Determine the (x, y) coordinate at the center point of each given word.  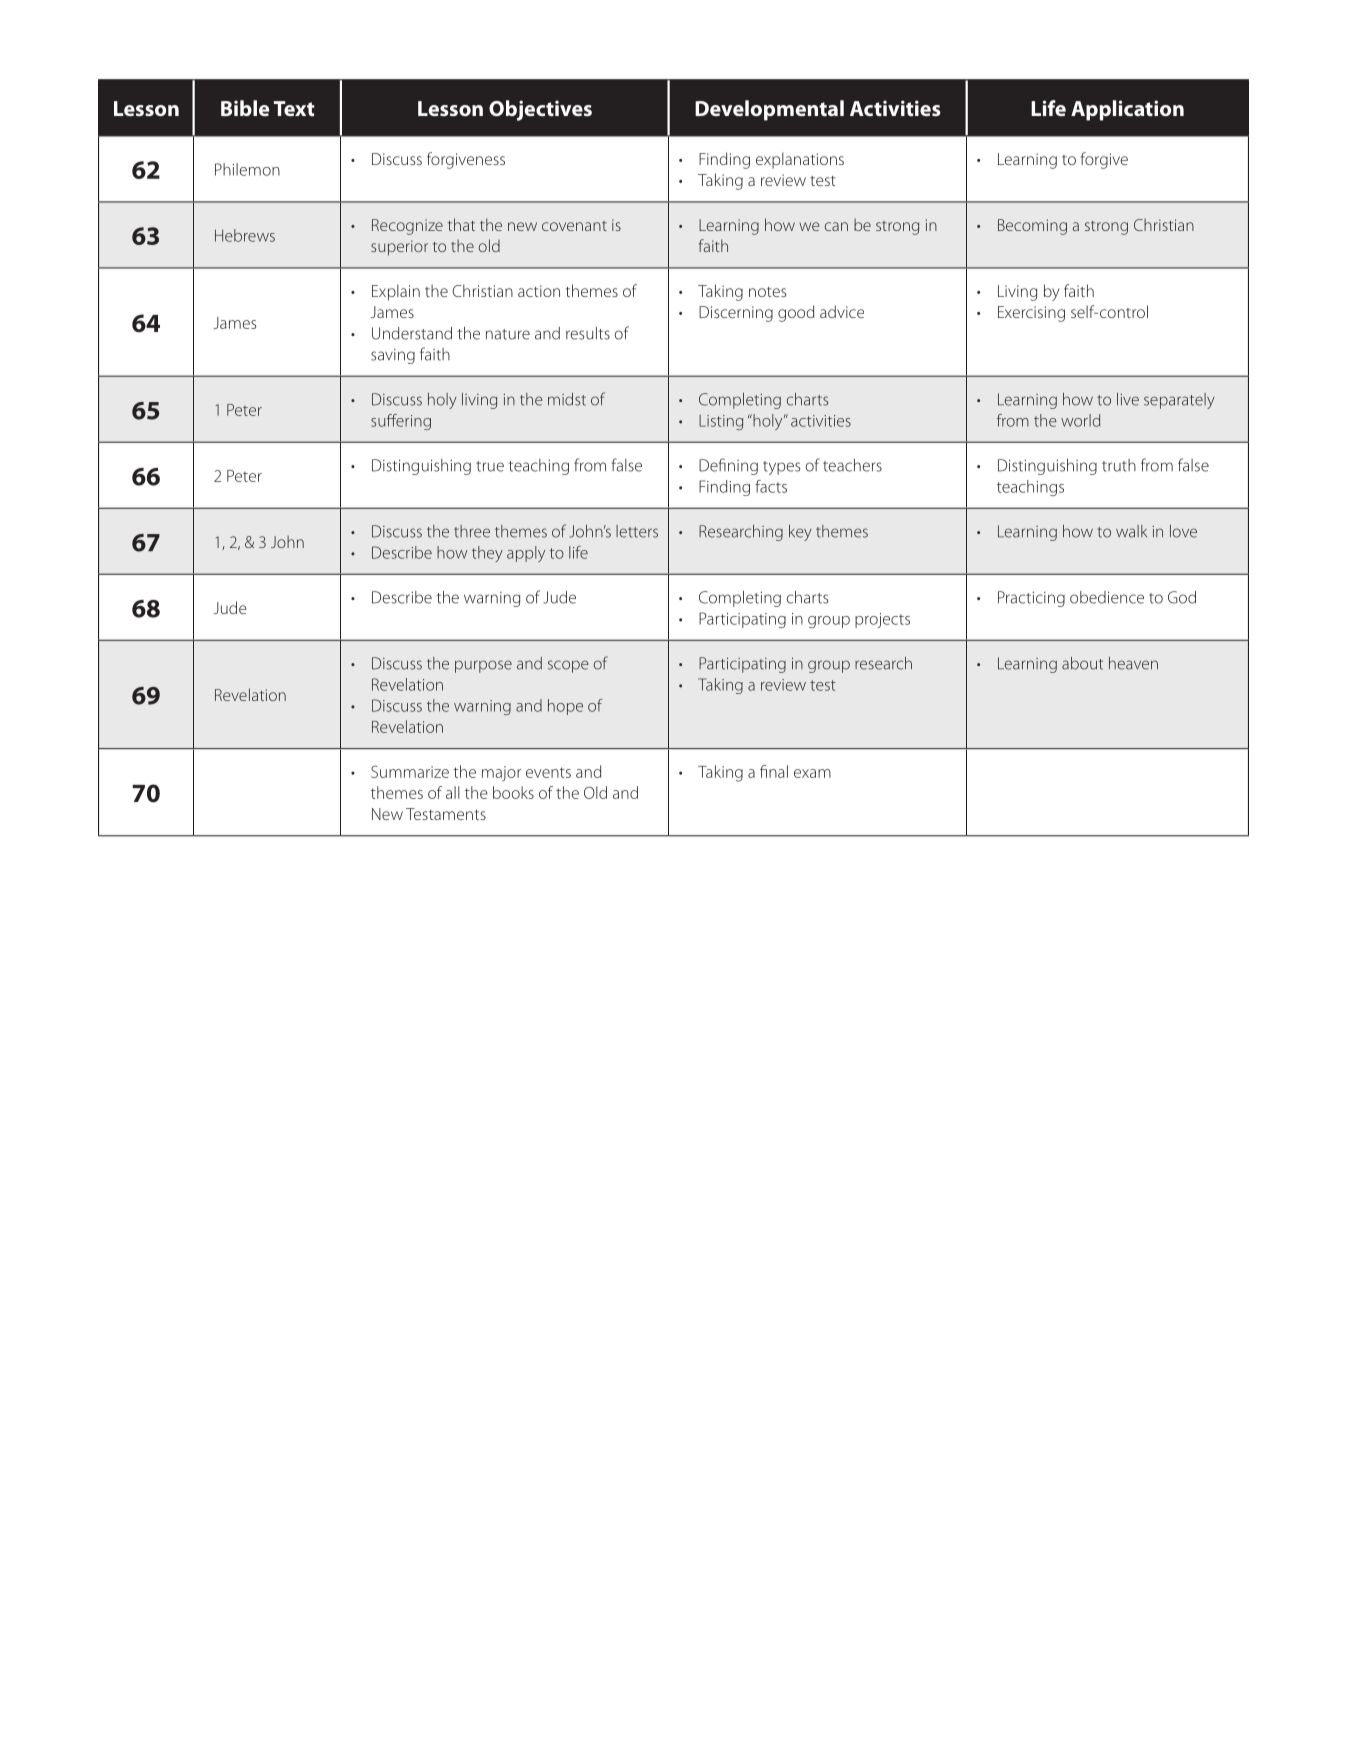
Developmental (769, 110)
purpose (483, 666)
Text (294, 108)
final (774, 771)
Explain (396, 292)
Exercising (1031, 314)
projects (882, 620)
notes (768, 292)
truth (1119, 465)
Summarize (410, 771)
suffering (401, 422)
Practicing (1031, 599)
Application (1127, 110)
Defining (728, 466)
